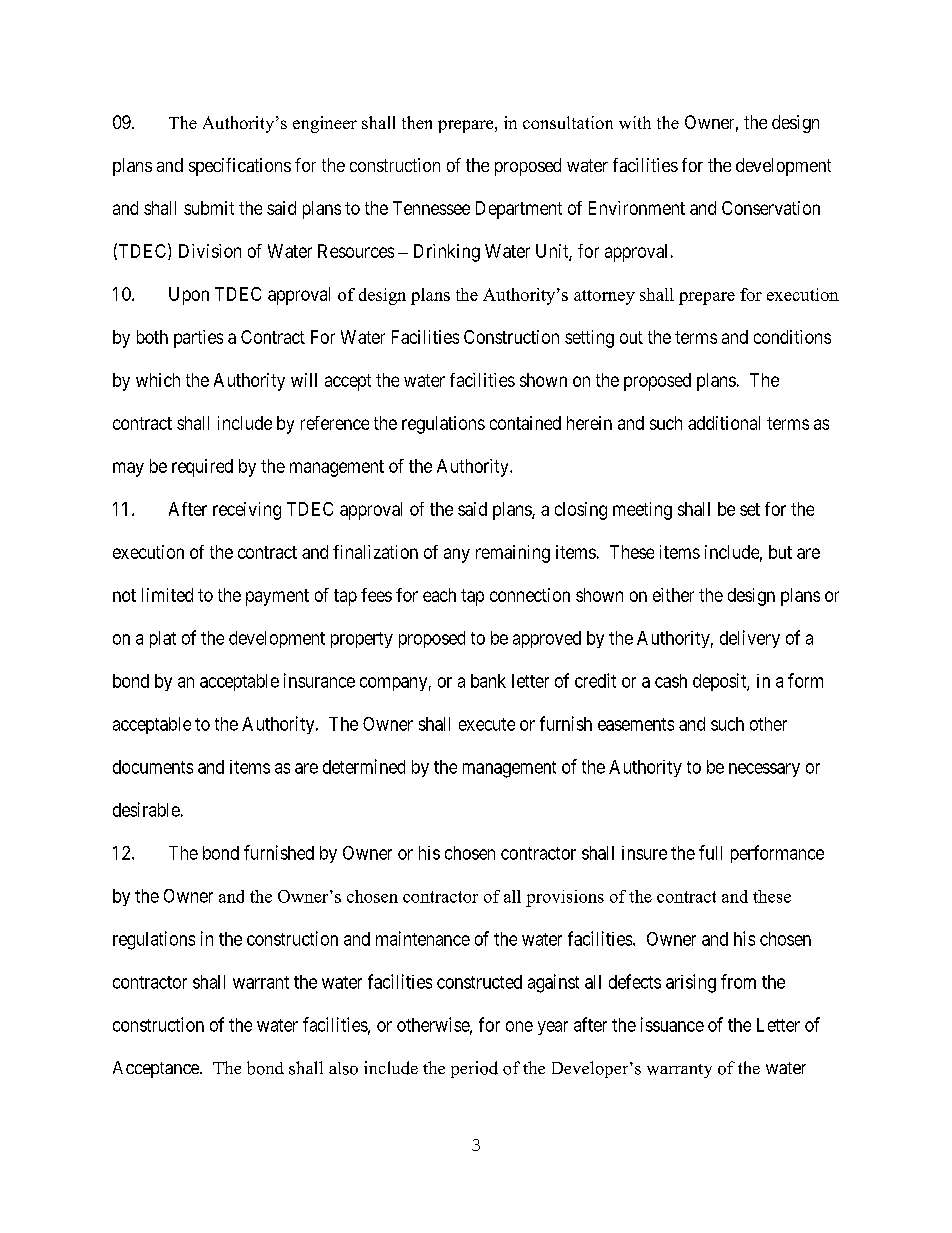 This document has width=952, height=1233. I want to click on additional, so click(724, 423).
